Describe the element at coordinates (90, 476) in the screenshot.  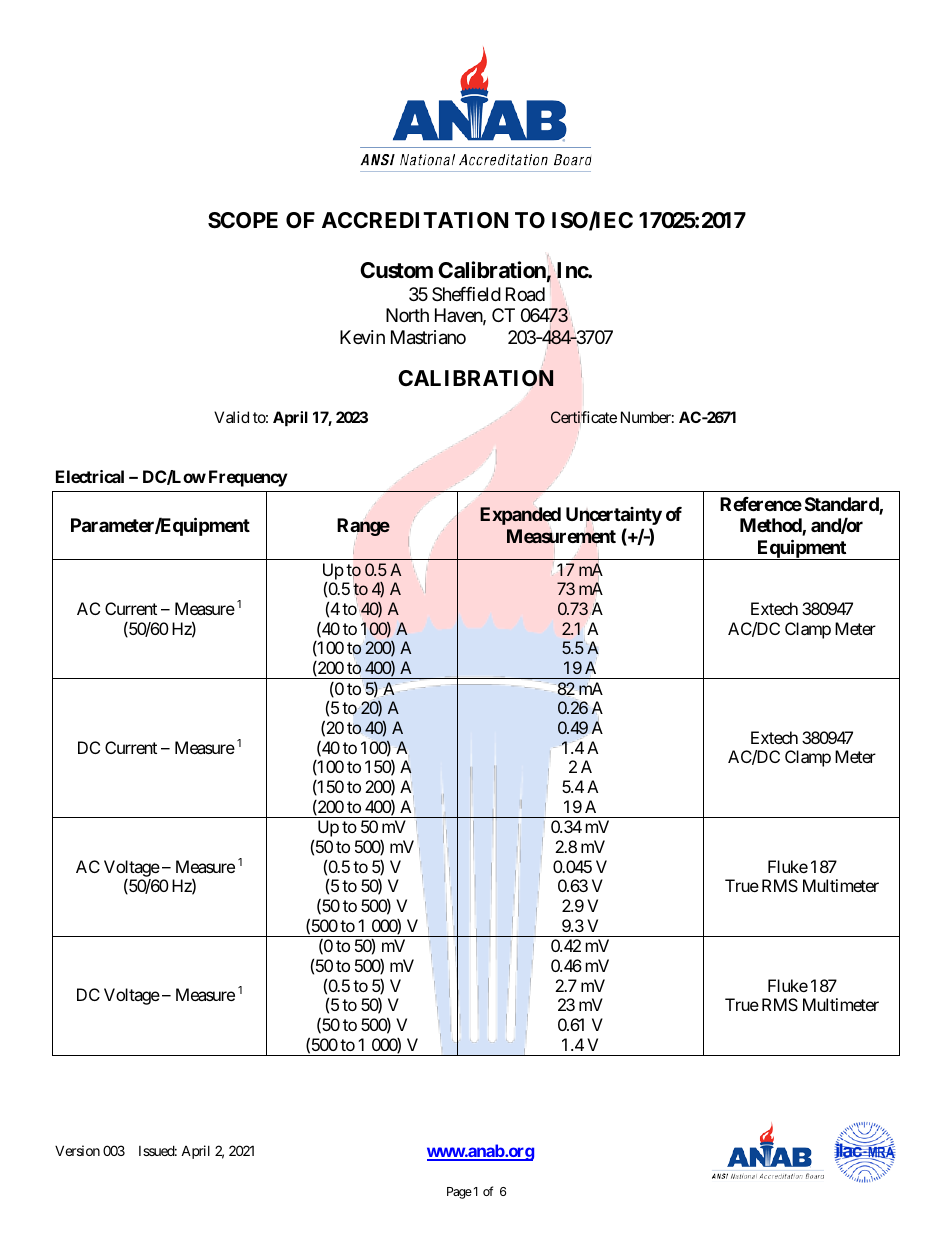
I see `Electrical` at that location.
